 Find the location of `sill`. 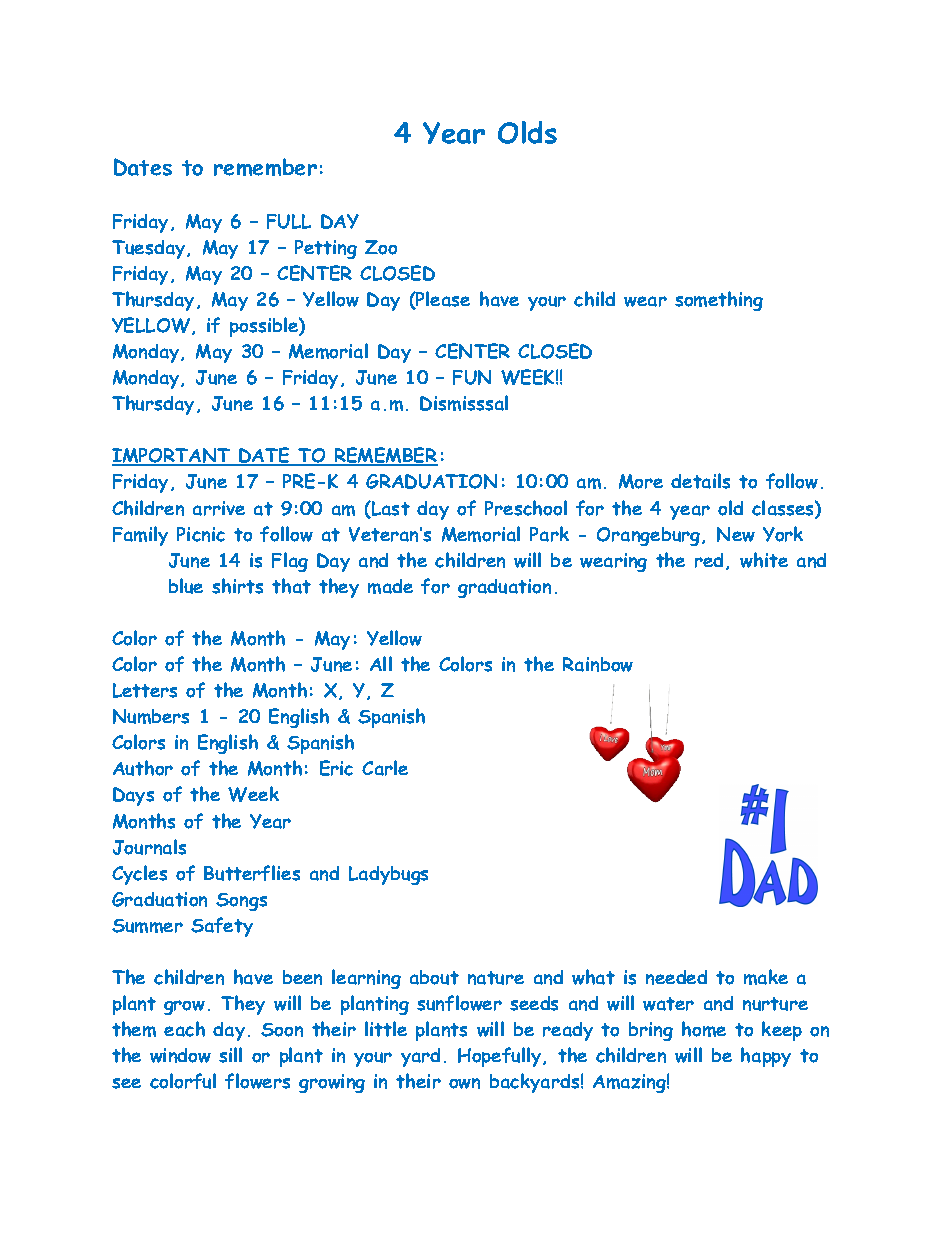

sill is located at coordinates (230, 1055).
